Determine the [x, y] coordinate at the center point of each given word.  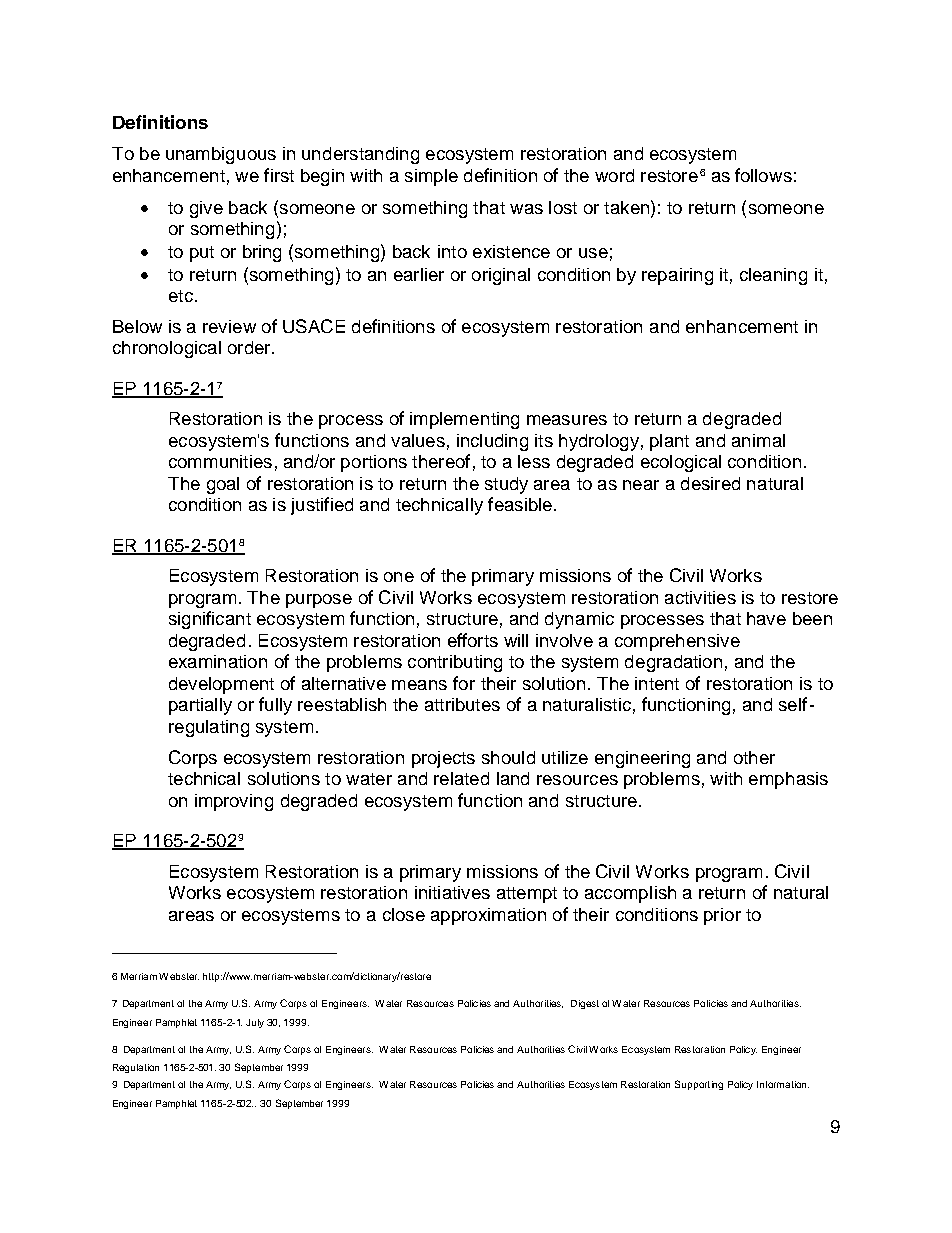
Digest [585, 1004]
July [255, 1023]
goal [223, 485]
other [754, 757]
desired [710, 483]
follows [763, 175]
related [461, 778]
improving [234, 802]
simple [431, 177]
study [506, 485]
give [206, 209]
